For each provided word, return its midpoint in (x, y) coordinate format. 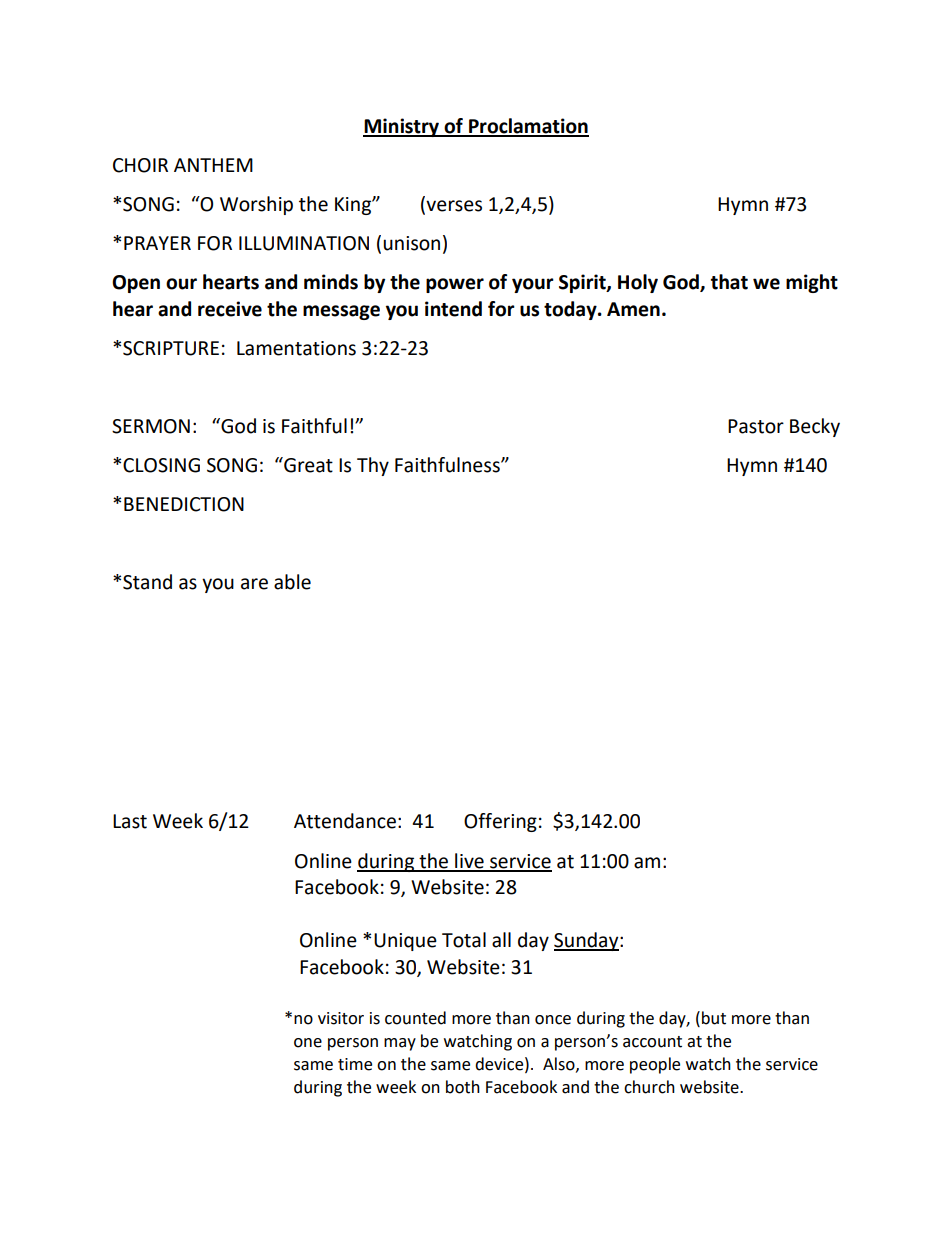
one (308, 1043)
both (463, 1087)
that (729, 282)
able (292, 582)
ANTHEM (213, 165)
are (254, 584)
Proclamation (528, 127)
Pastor (756, 426)
